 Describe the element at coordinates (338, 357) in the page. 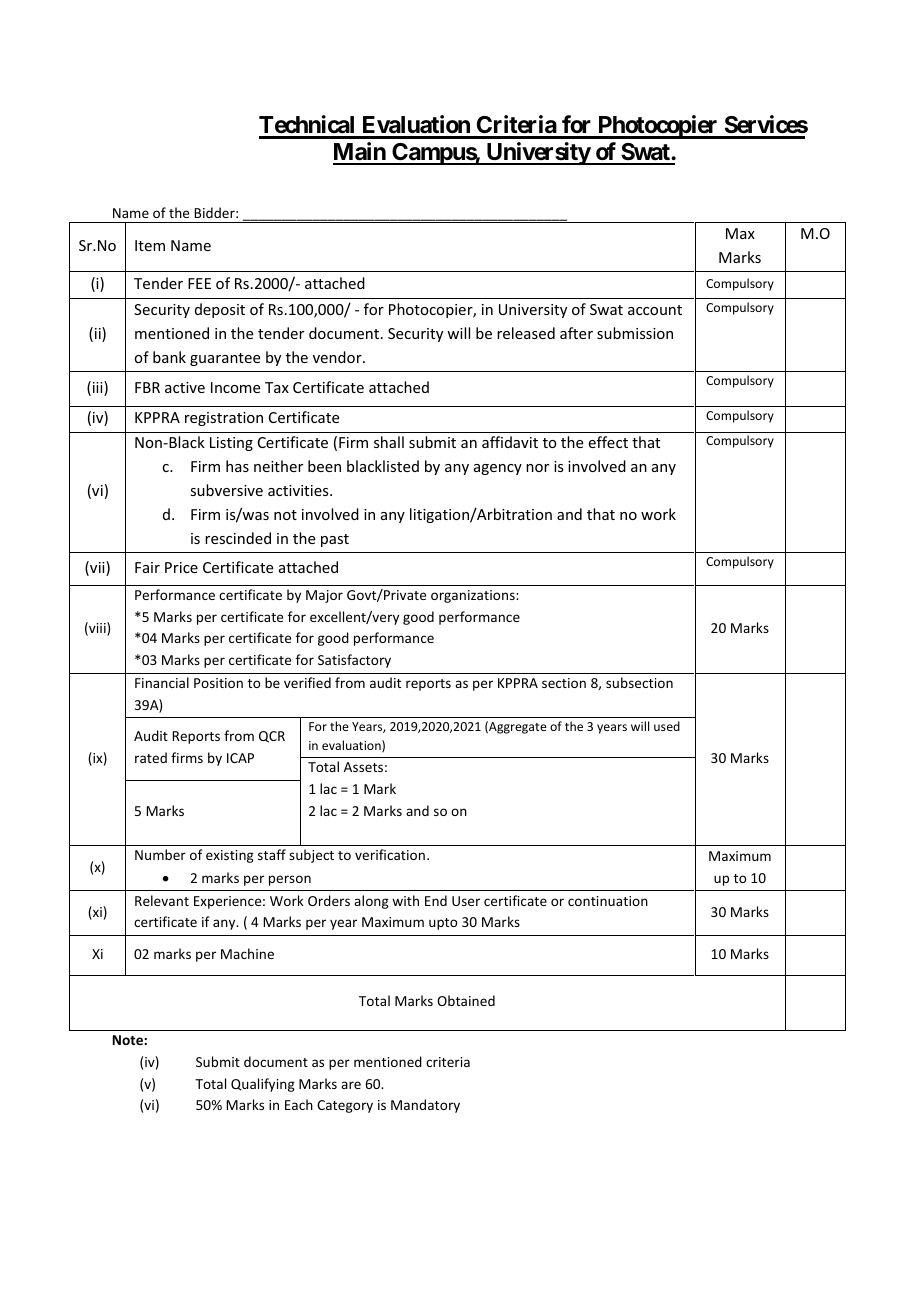

I see `vendor` at that location.
